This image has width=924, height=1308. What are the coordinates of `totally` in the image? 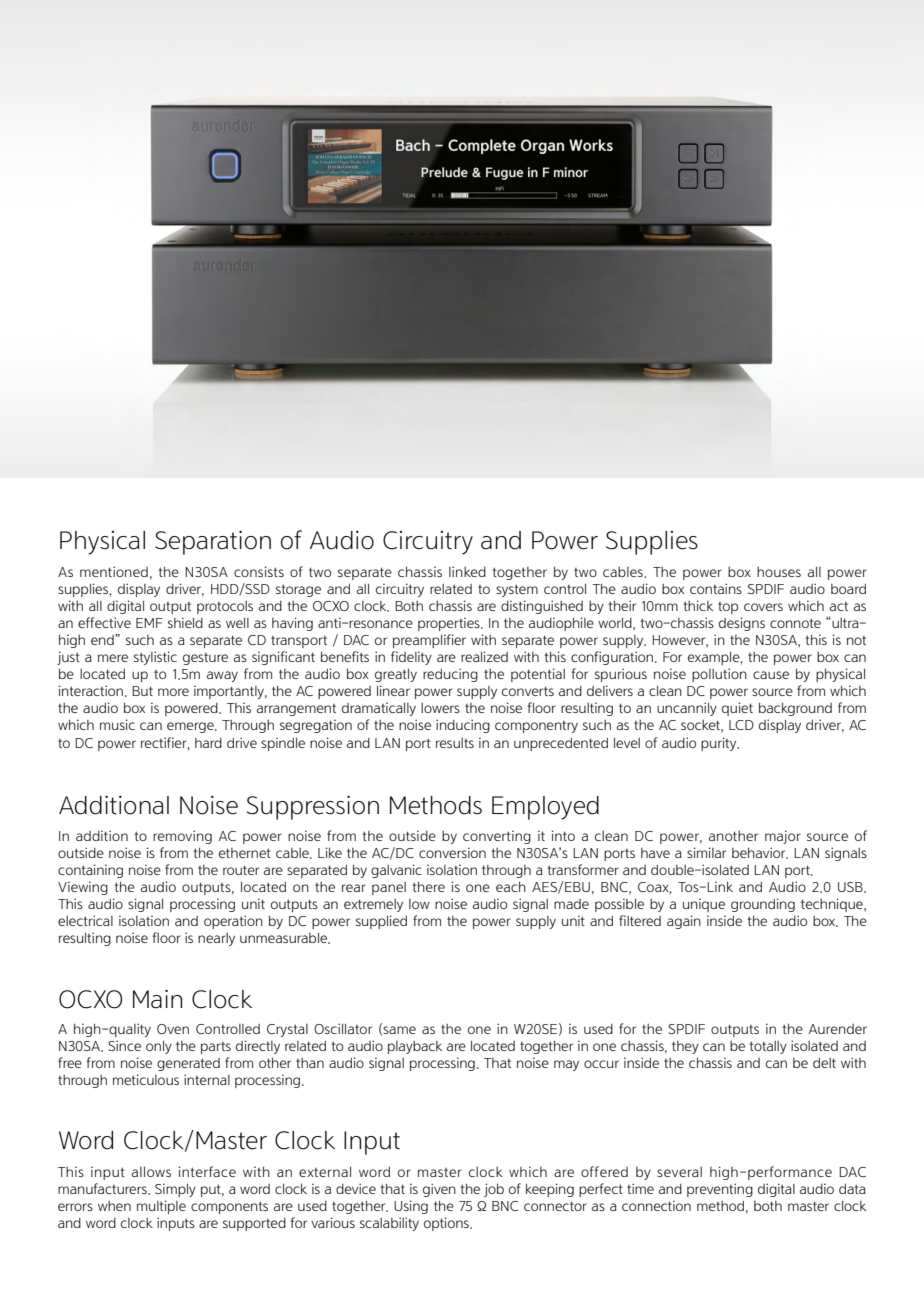 It's located at (768, 1047).
